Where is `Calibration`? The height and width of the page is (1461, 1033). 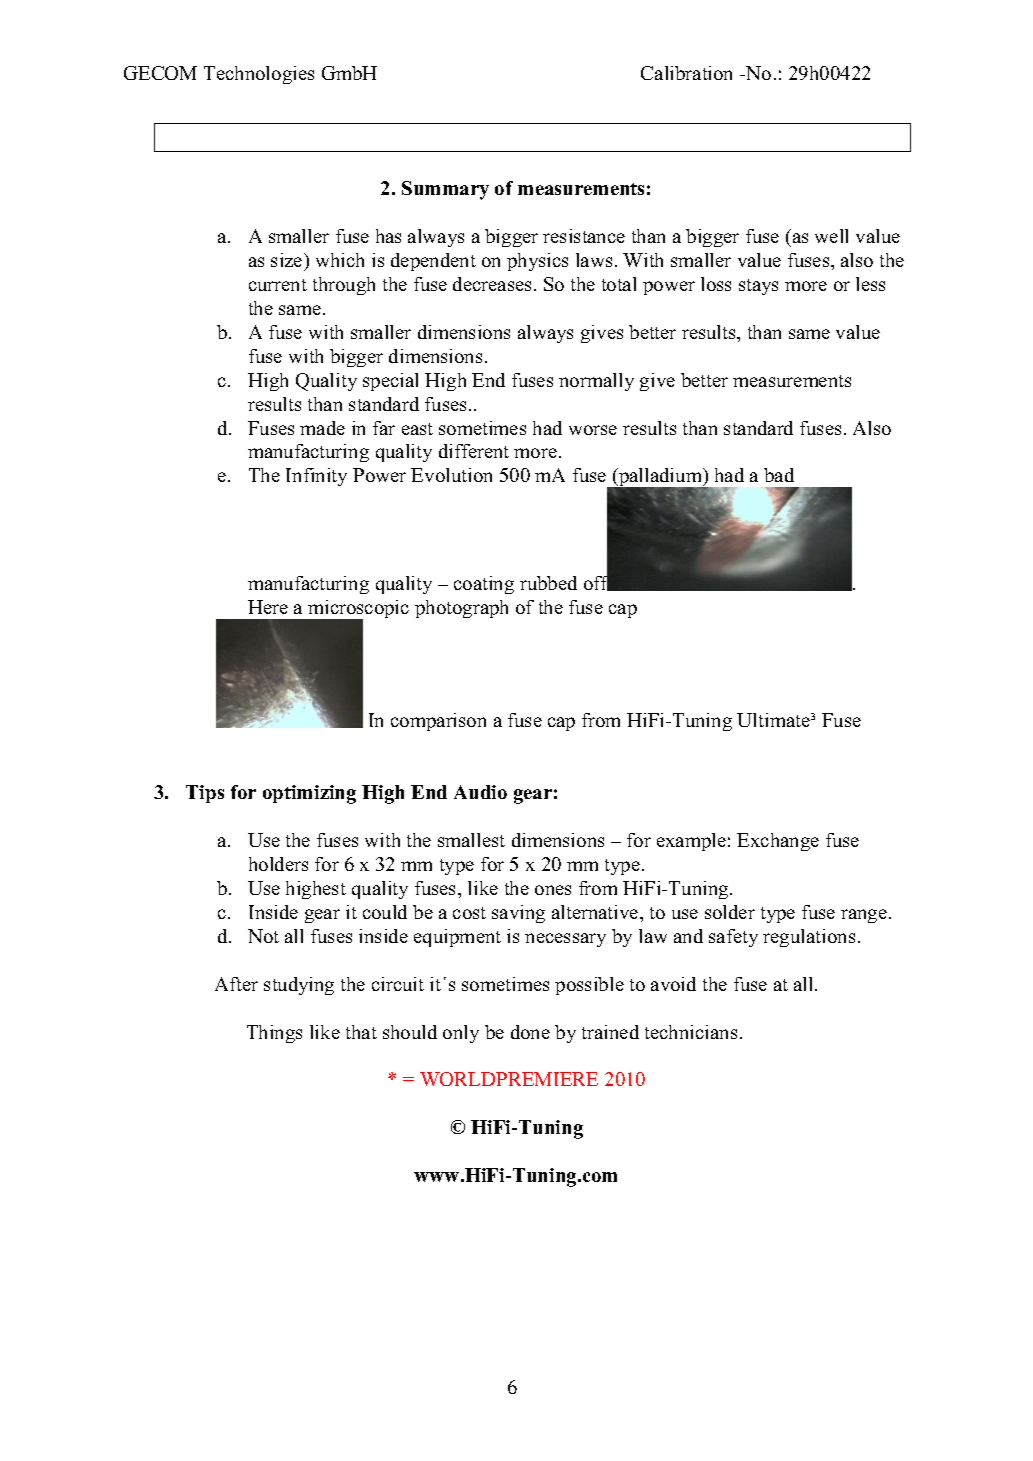 Calibration is located at coordinates (686, 73).
